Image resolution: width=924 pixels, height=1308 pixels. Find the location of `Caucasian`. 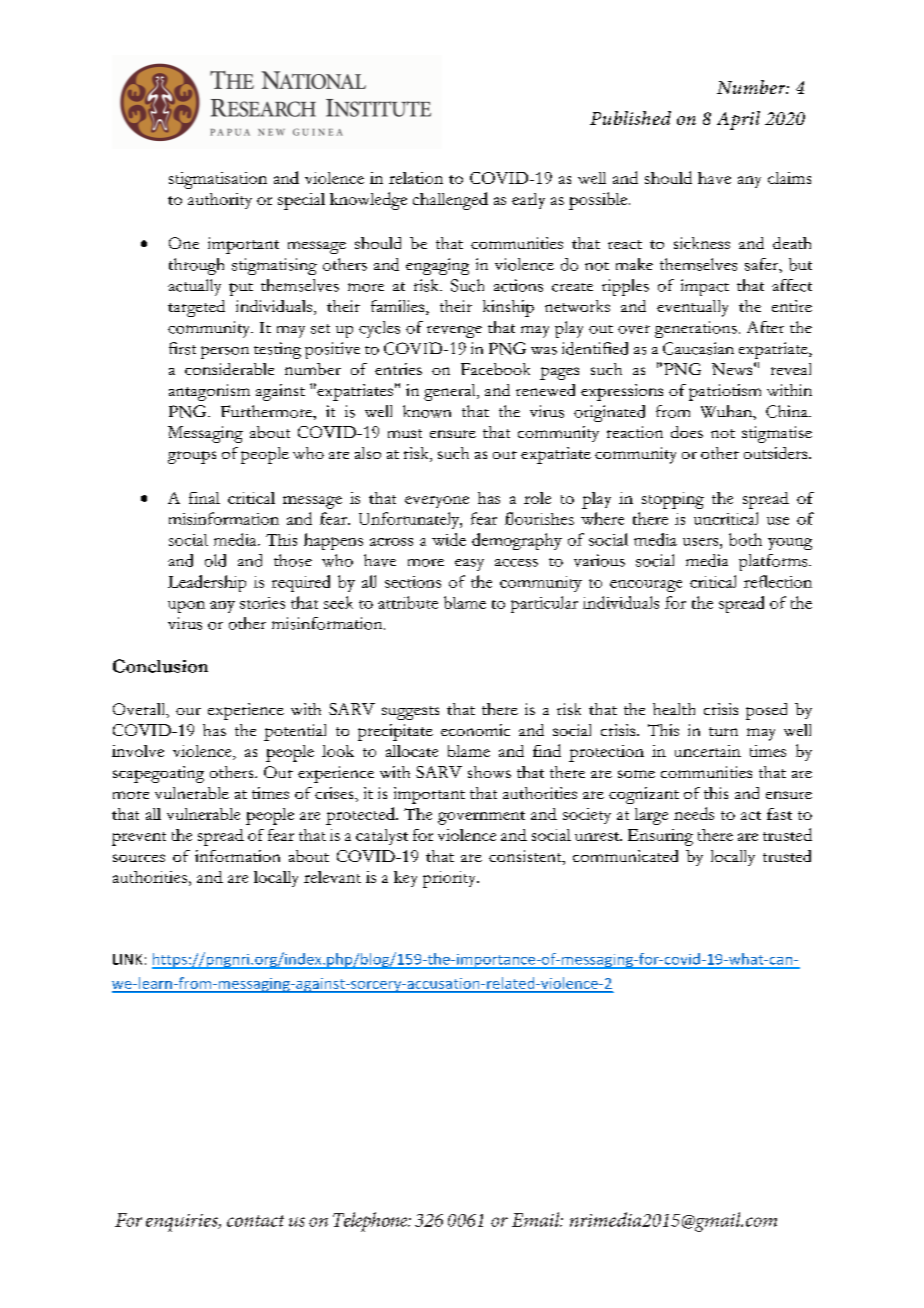

Caucasian is located at coordinates (698, 348).
